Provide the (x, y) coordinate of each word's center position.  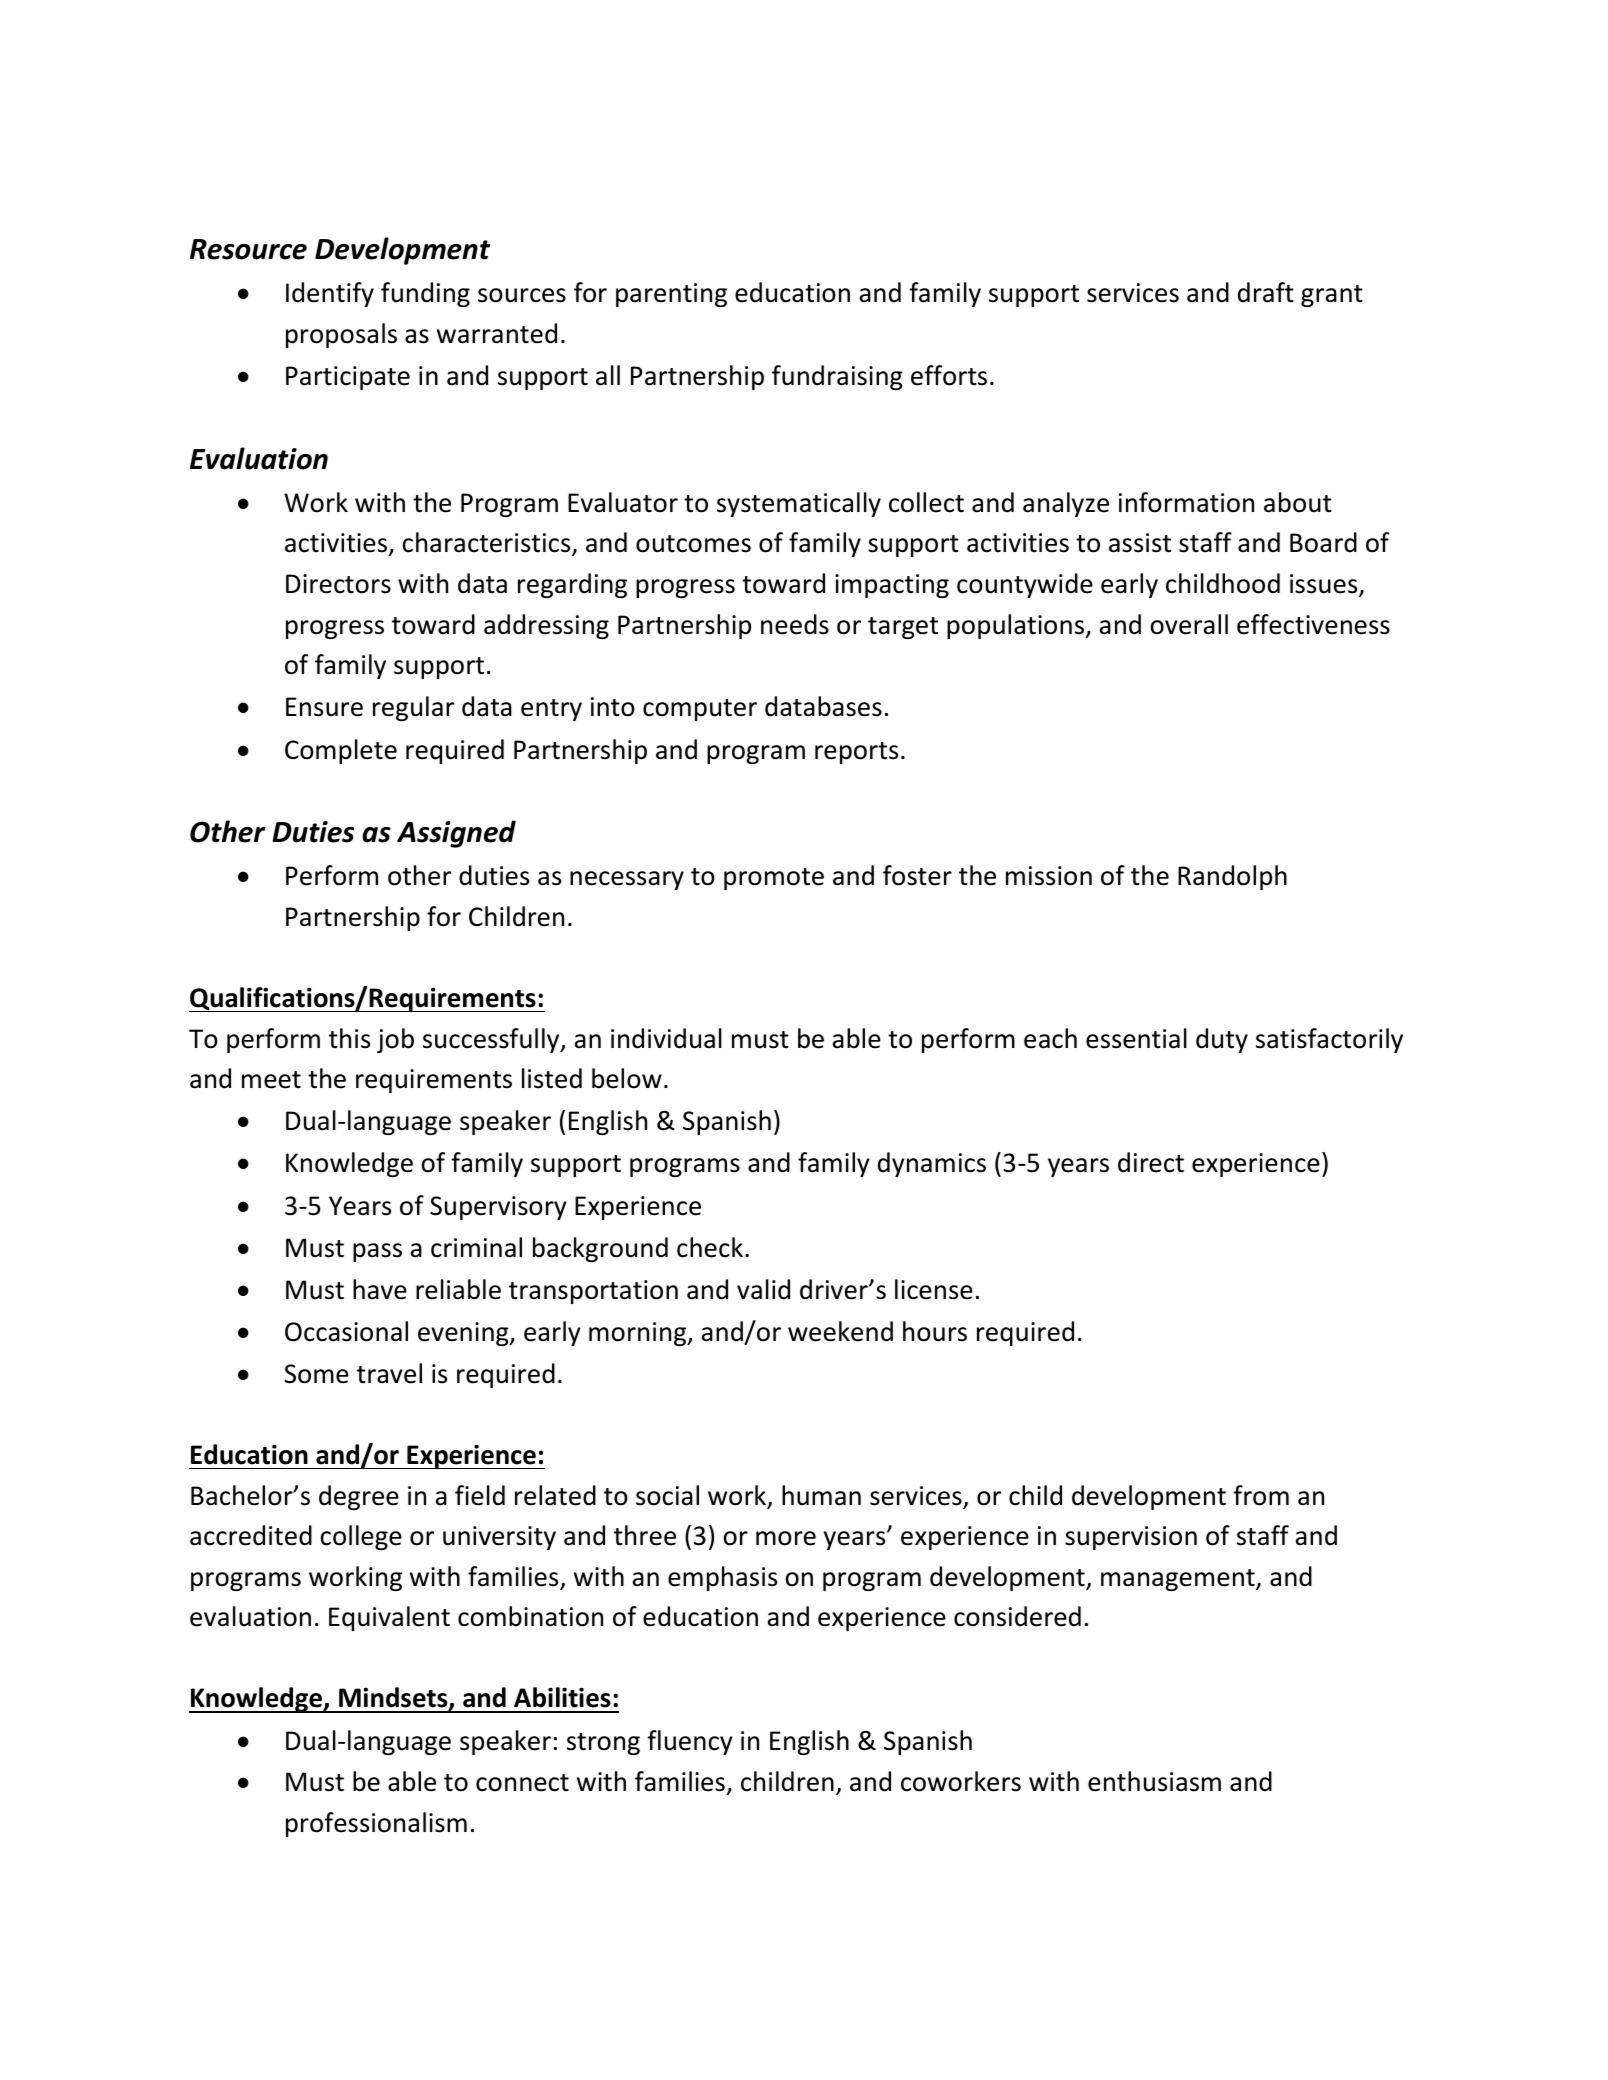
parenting (671, 295)
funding (425, 294)
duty (1222, 1040)
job (395, 1040)
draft (1266, 292)
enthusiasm (1154, 1781)
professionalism (376, 1824)
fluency (690, 1742)
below (627, 1078)
